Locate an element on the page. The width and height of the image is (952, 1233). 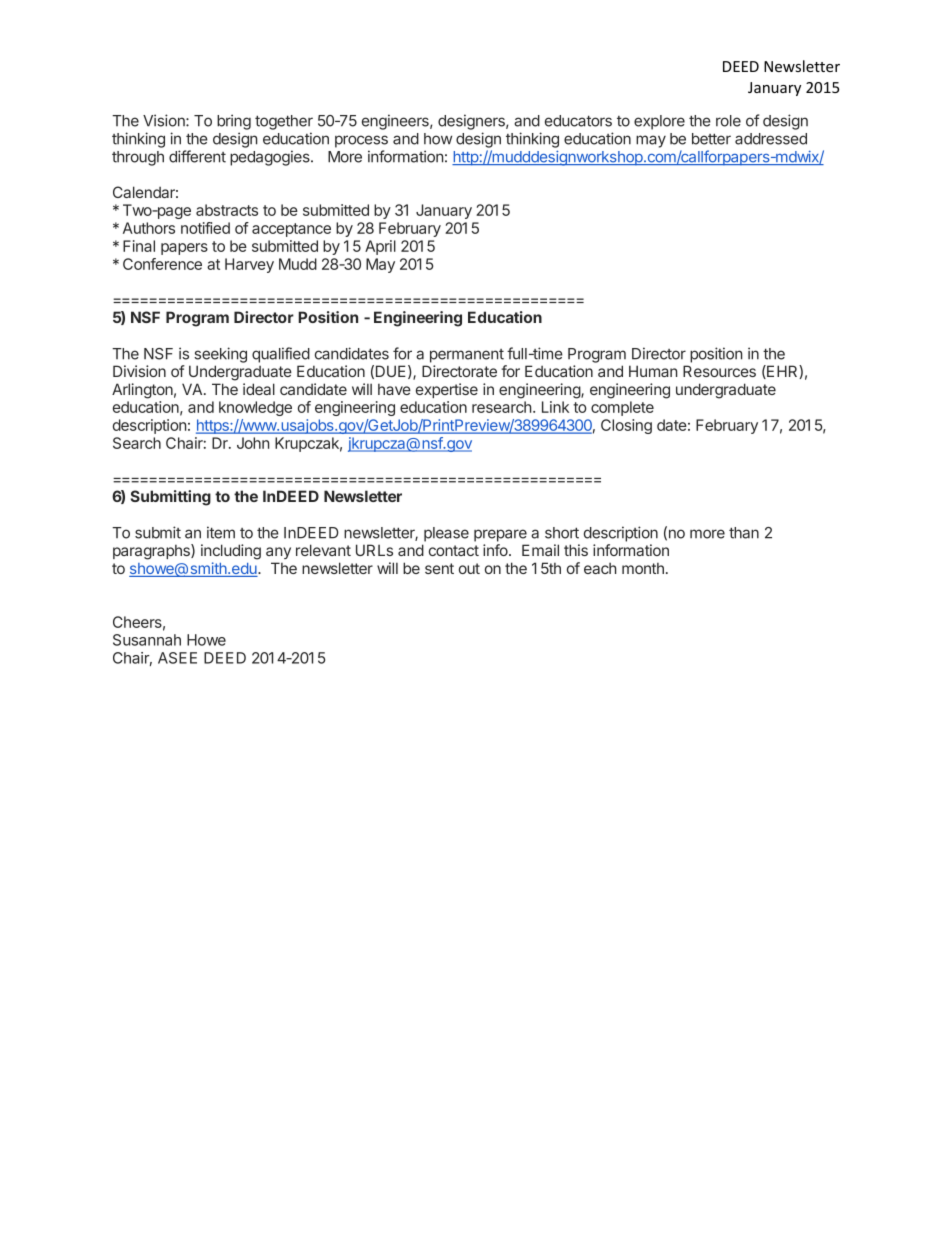
Resources is located at coordinates (719, 371).
